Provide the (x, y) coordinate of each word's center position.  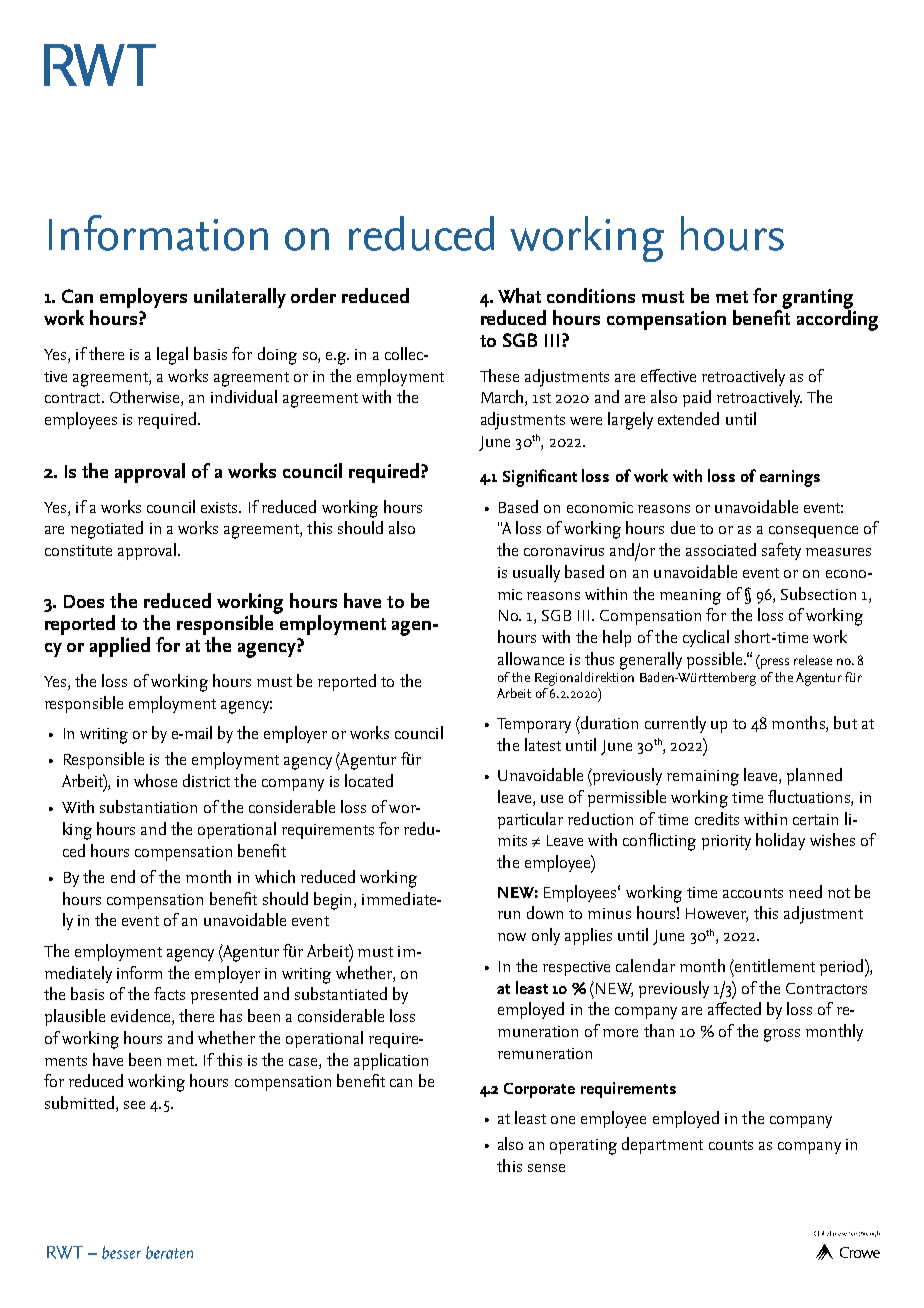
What (519, 295)
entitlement (774, 965)
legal (172, 356)
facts (169, 993)
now (512, 937)
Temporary (534, 725)
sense (546, 1168)
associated (721, 549)
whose (155, 780)
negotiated (107, 530)
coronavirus (564, 550)
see (134, 1105)
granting (817, 300)
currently (675, 724)
